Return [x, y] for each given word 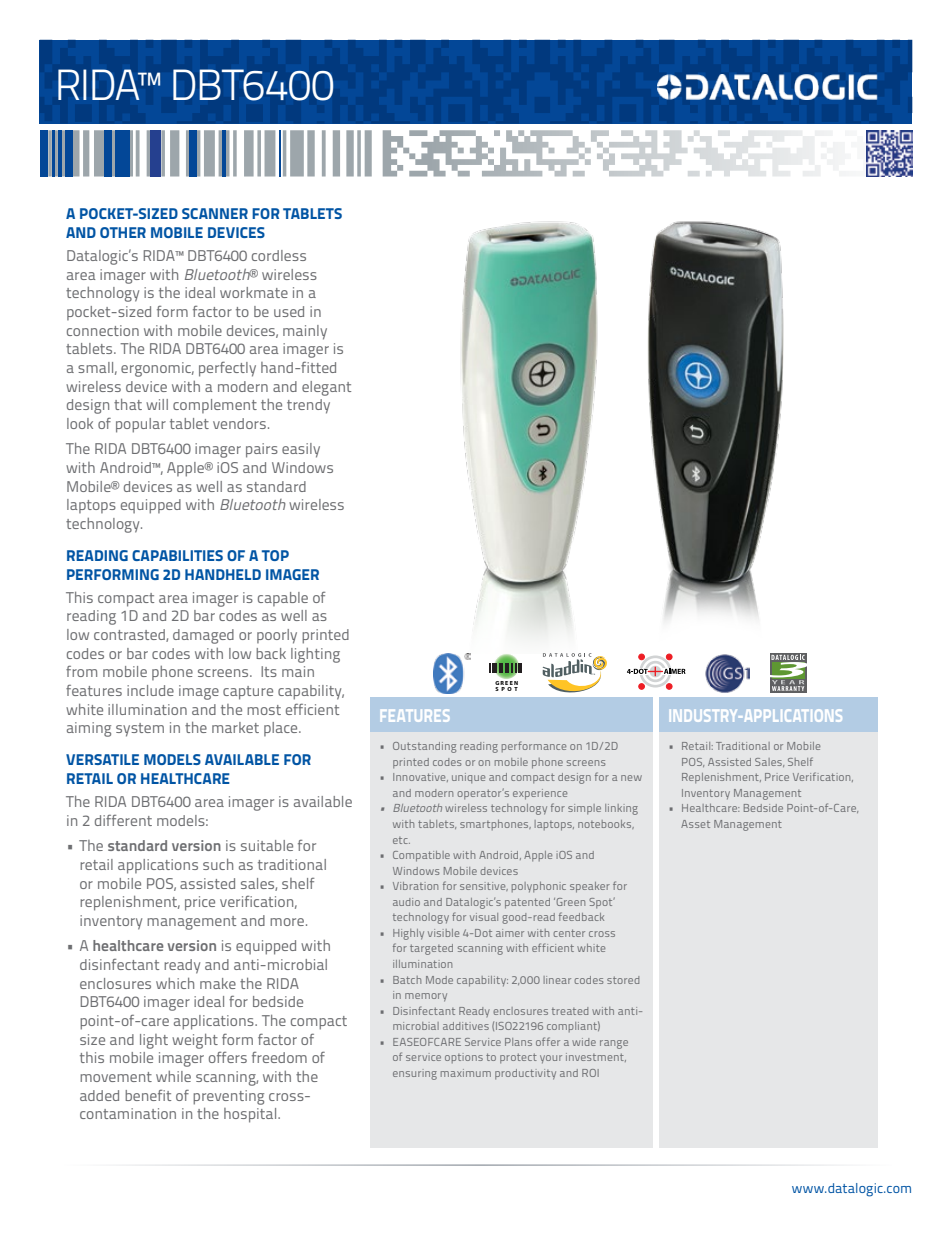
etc [401, 840]
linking [621, 809]
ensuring [415, 1074]
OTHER [123, 232]
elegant [326, 388]
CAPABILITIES [177, 555]
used [289, 311]
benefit [148, 1095]
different [123, 820]
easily [301, 450]
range [614, 1044]
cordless [279, 255]
